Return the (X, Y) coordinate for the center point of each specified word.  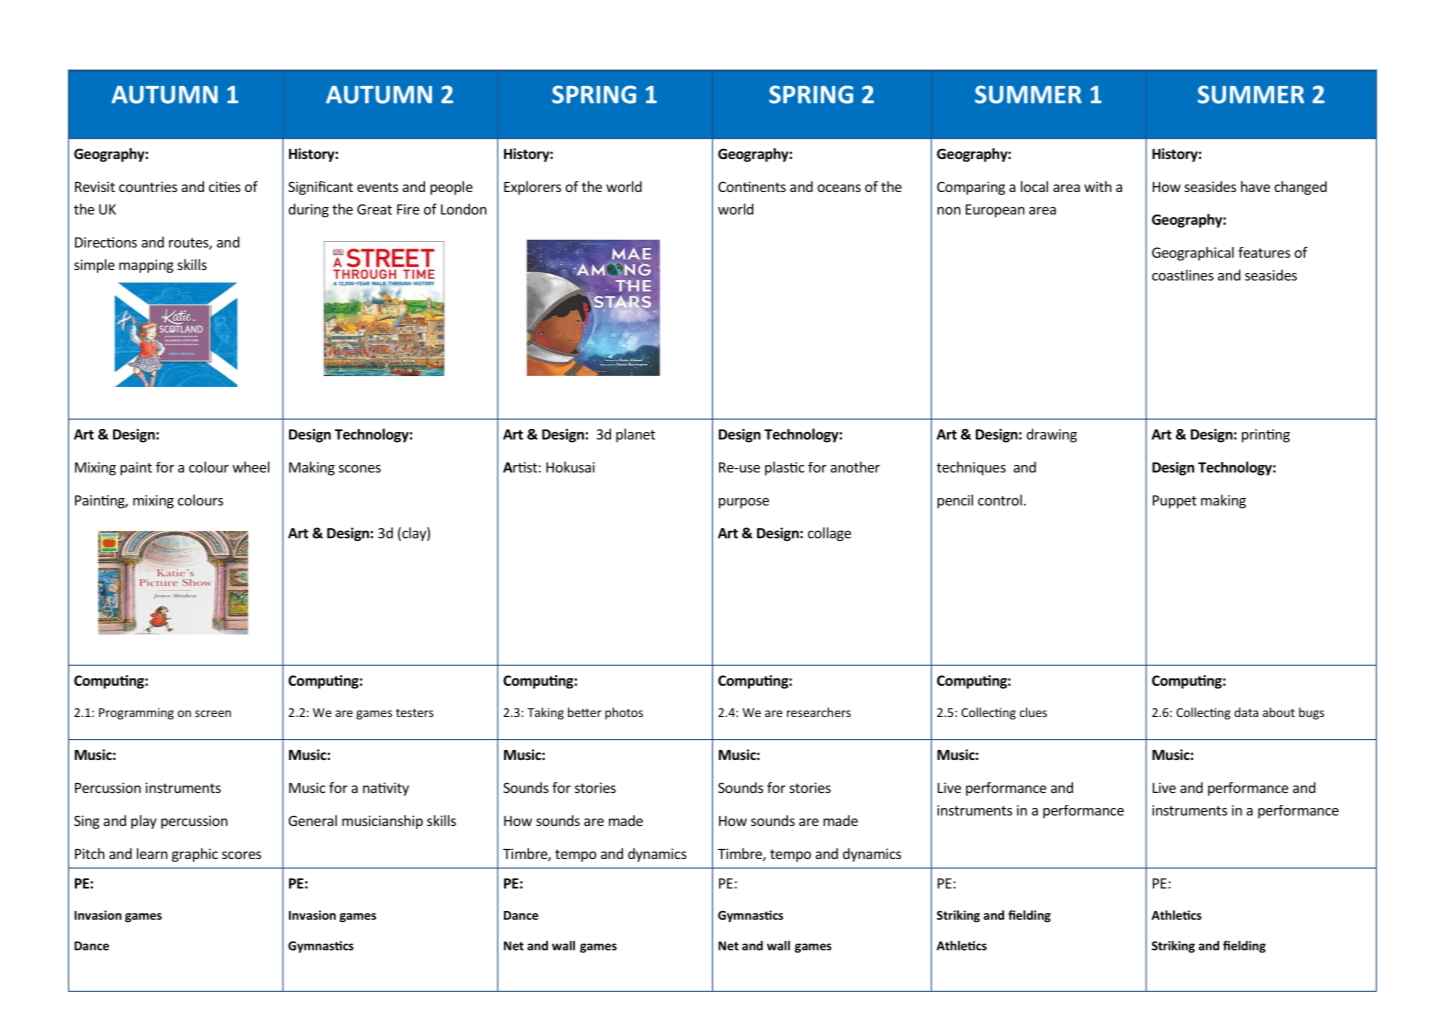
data (1246, 712)
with (1098, 186)
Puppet (1175, 502)
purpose (744, 503)
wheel (251, 467)
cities (225, 186)
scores (241, 855)
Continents (752, 186)
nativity (386, 789)
